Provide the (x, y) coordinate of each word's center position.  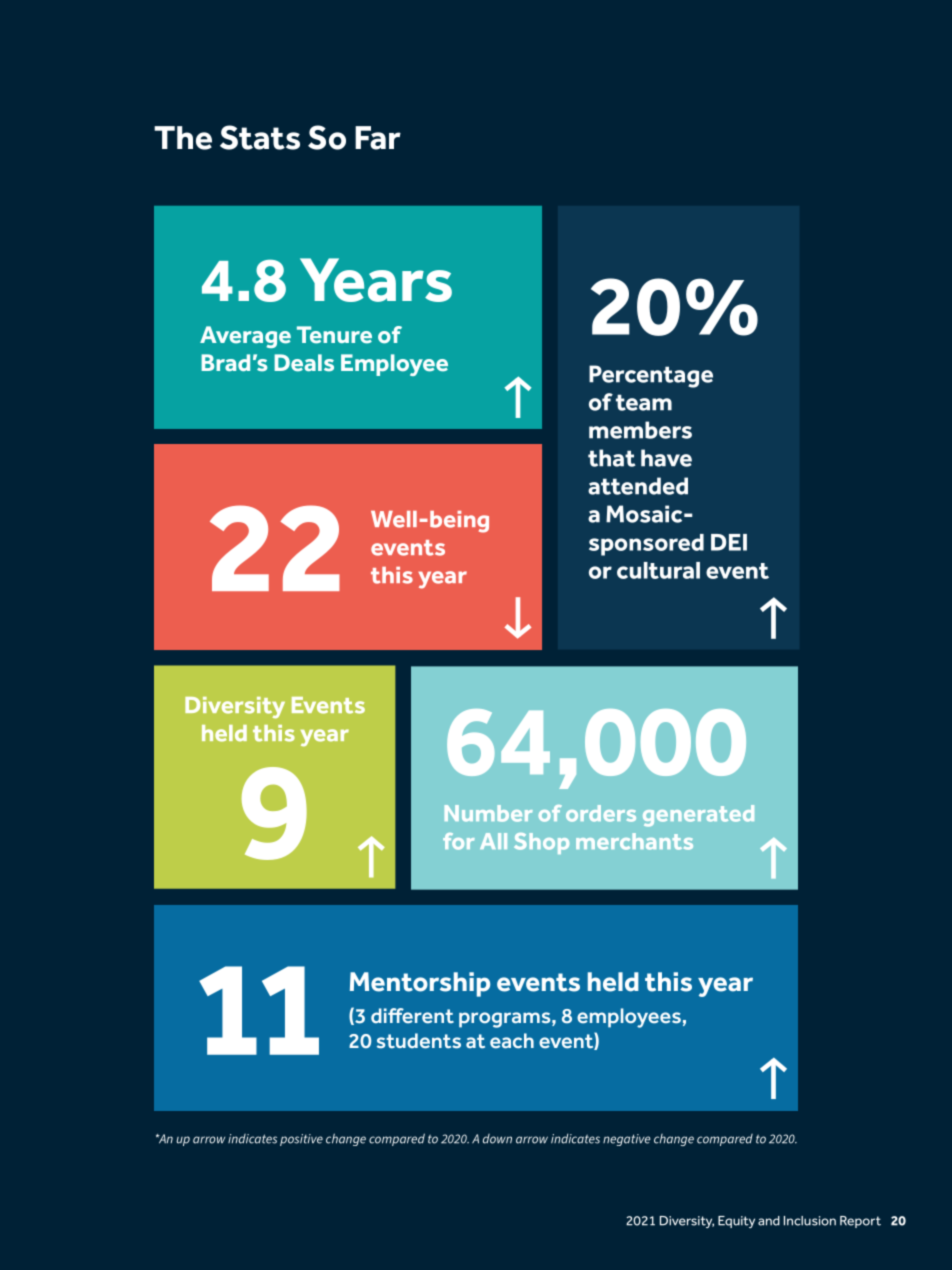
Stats (260, 137)
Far (378, 138)
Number (489, 813)
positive (301, 1140)
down (497, 1139)
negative (626, 1140)
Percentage (651, 376)
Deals (304, 363)
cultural (658, 570)
